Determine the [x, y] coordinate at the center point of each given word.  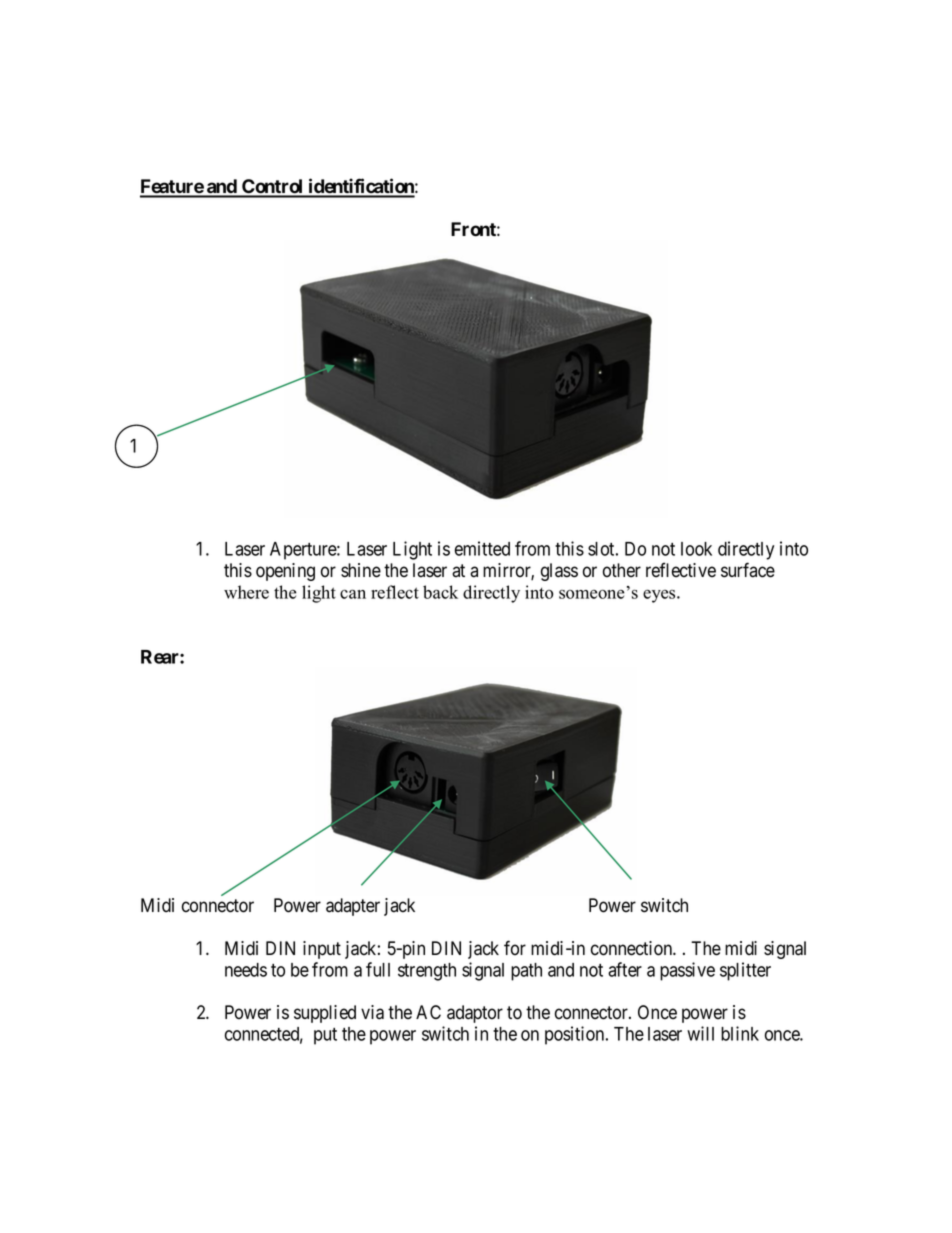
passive [687, 971]
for [515, 948]
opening [285, 572]
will [700, 1033]
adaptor [475, 1014]
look [696, 549]
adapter [353, 907]
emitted [482, 548]
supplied [325, 1014]
